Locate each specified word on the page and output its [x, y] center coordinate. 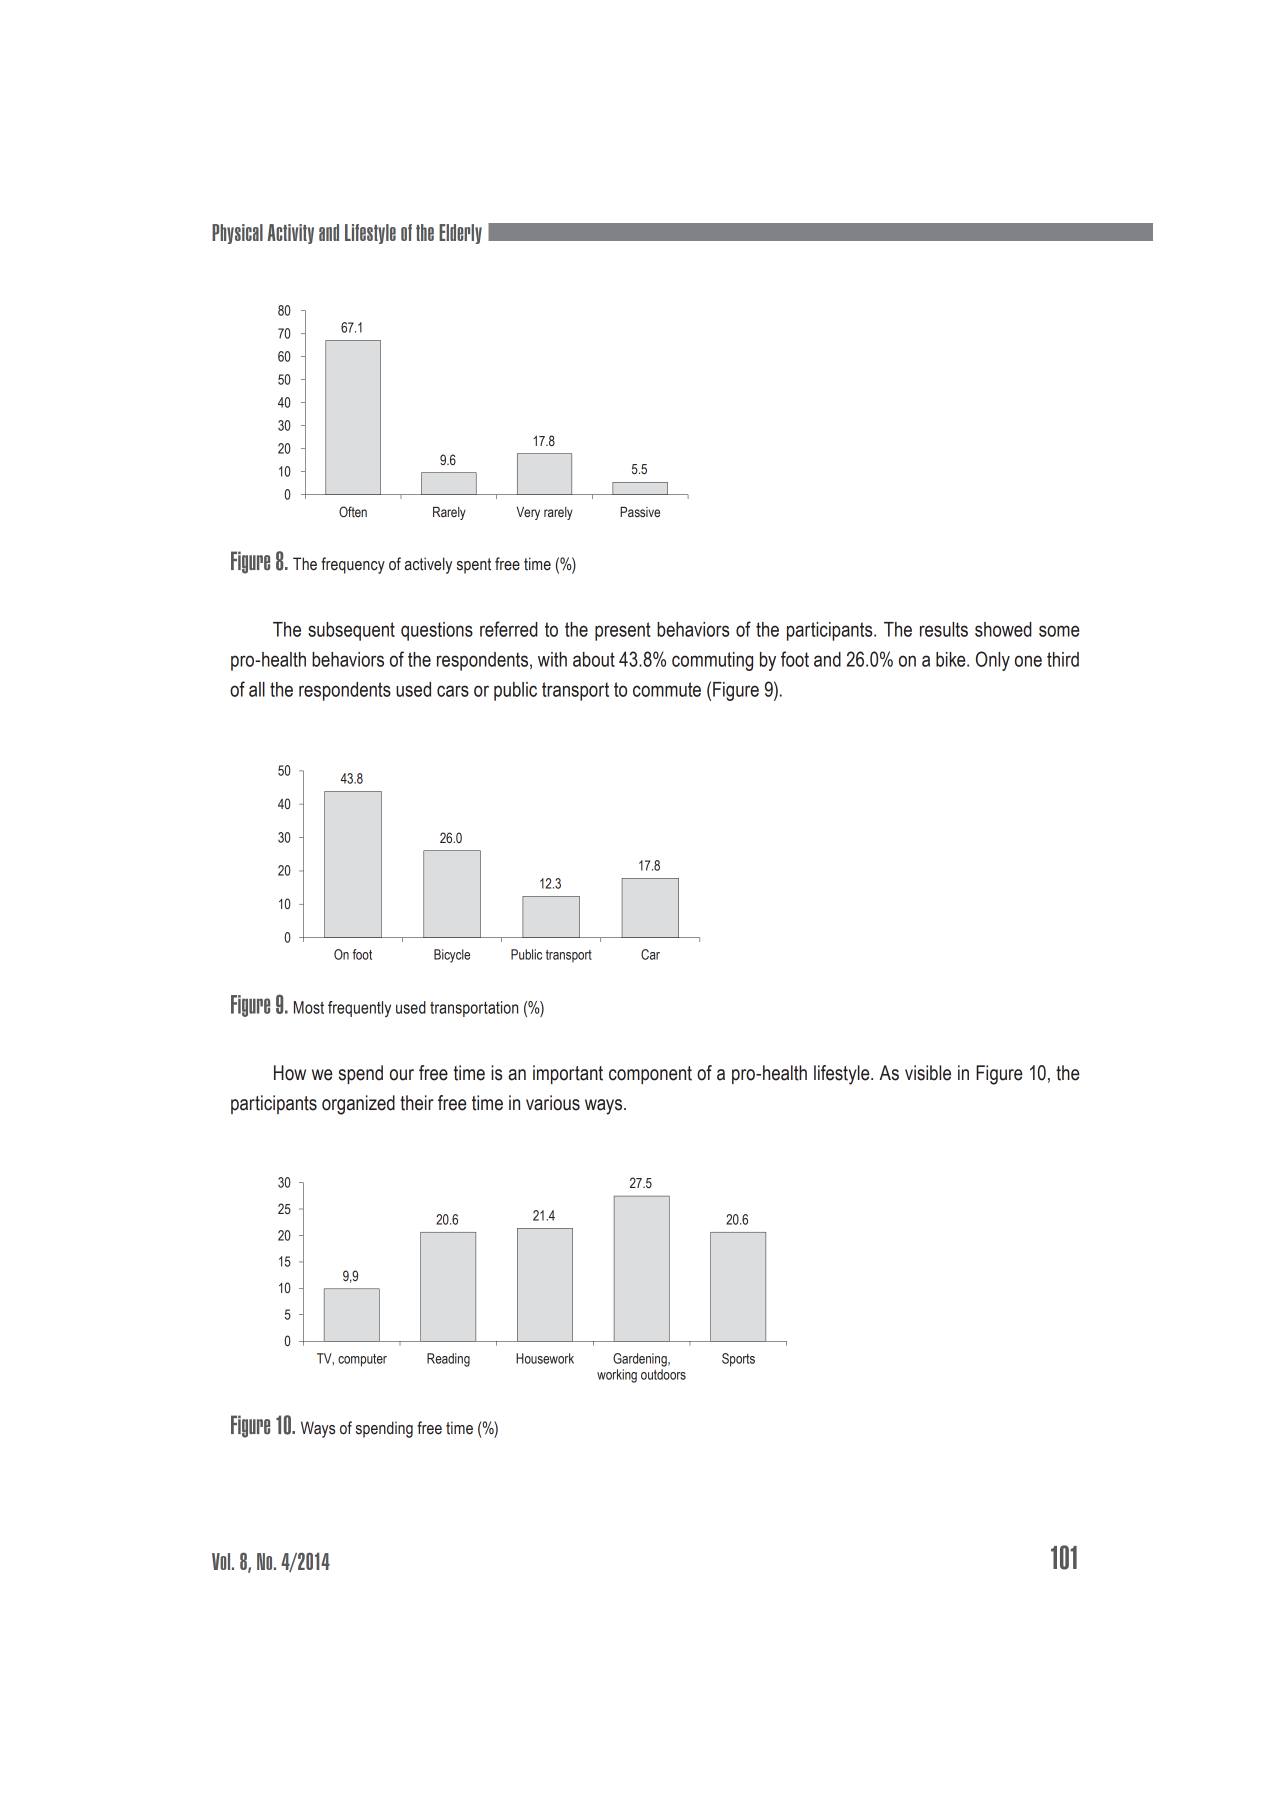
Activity [291, 234]
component [650, 1075]
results [944, 629]
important [568, 1074]
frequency [353, 565]
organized [358, 1105]
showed [1003, 629]
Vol [222, 1561]
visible [928, 1073]
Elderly [460, 234]
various [553, 1103]
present [623, 631]
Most [309, 1007]
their [417, 1103]
